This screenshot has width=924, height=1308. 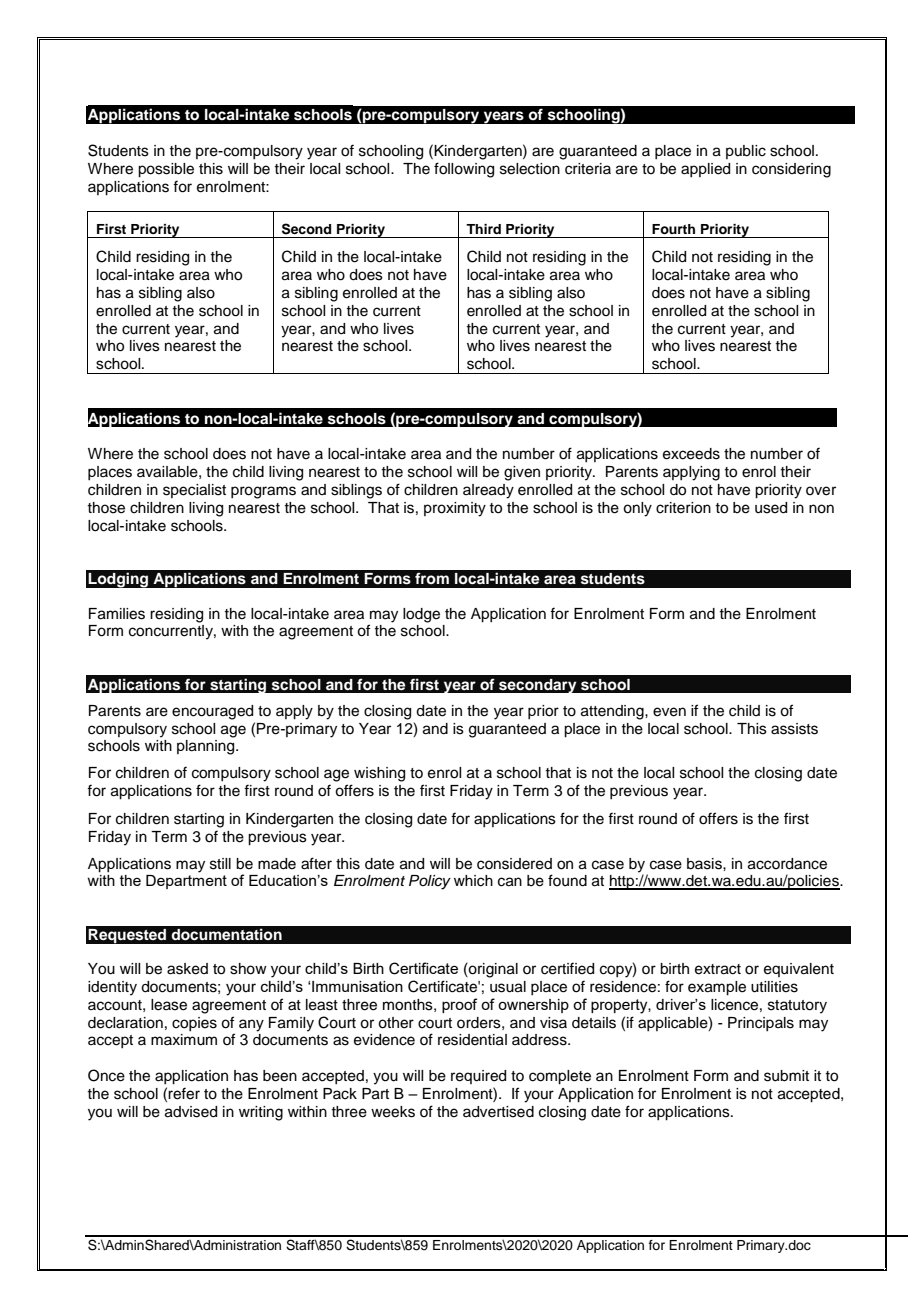 What do you see at coordinates (705, 170) in the screenshot?
I see `applied` at bounding box center [705, 170].
